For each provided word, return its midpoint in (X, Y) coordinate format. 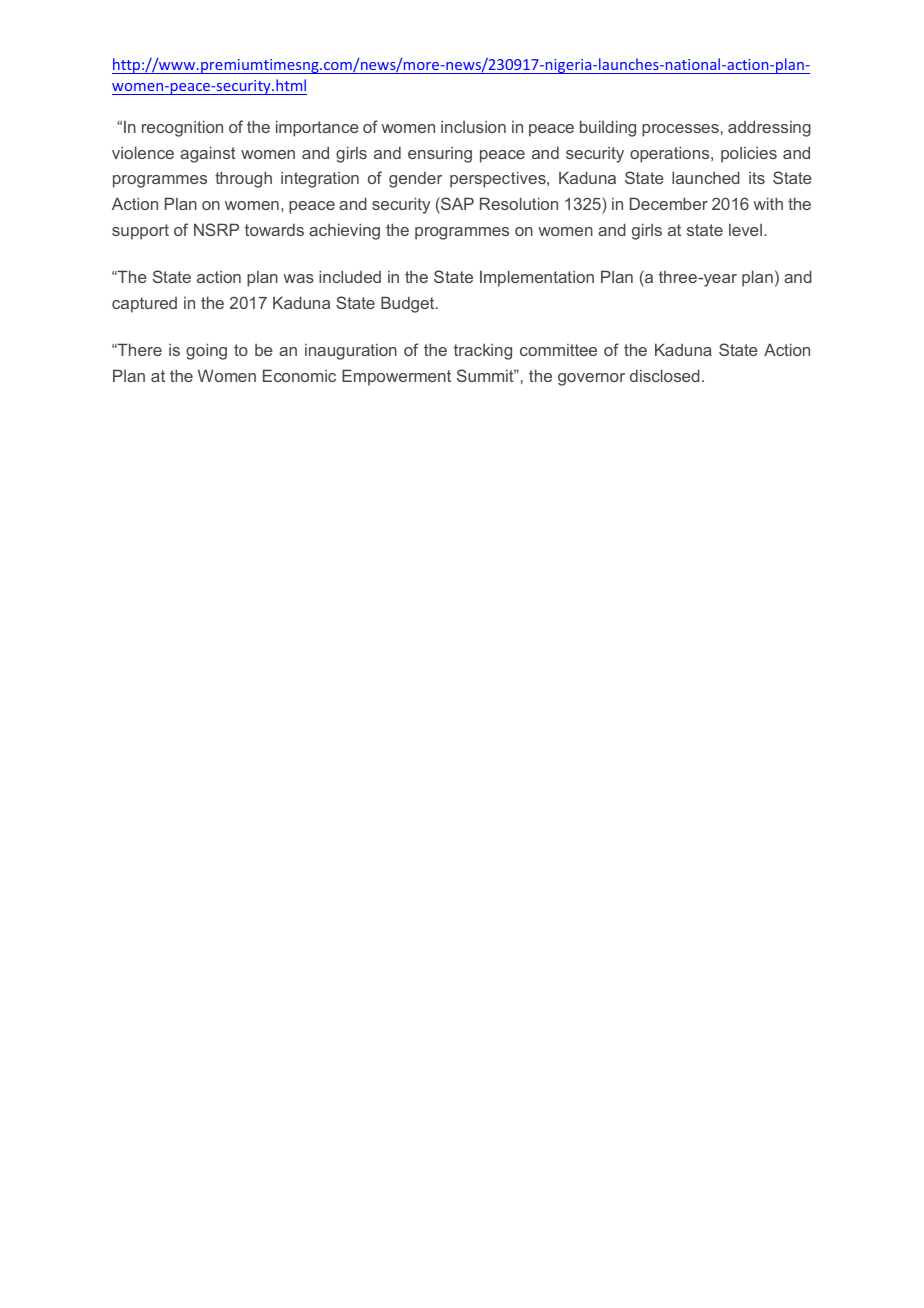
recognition (182, 128)
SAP (456, 203)
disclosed (665, 375)
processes (680, 130)
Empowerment (396, 377)
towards (274, 229)
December (669, 203)
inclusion (473, 127)
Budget (409, 304)
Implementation (537, 278)
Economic (299, 375)
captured (144, 305)
